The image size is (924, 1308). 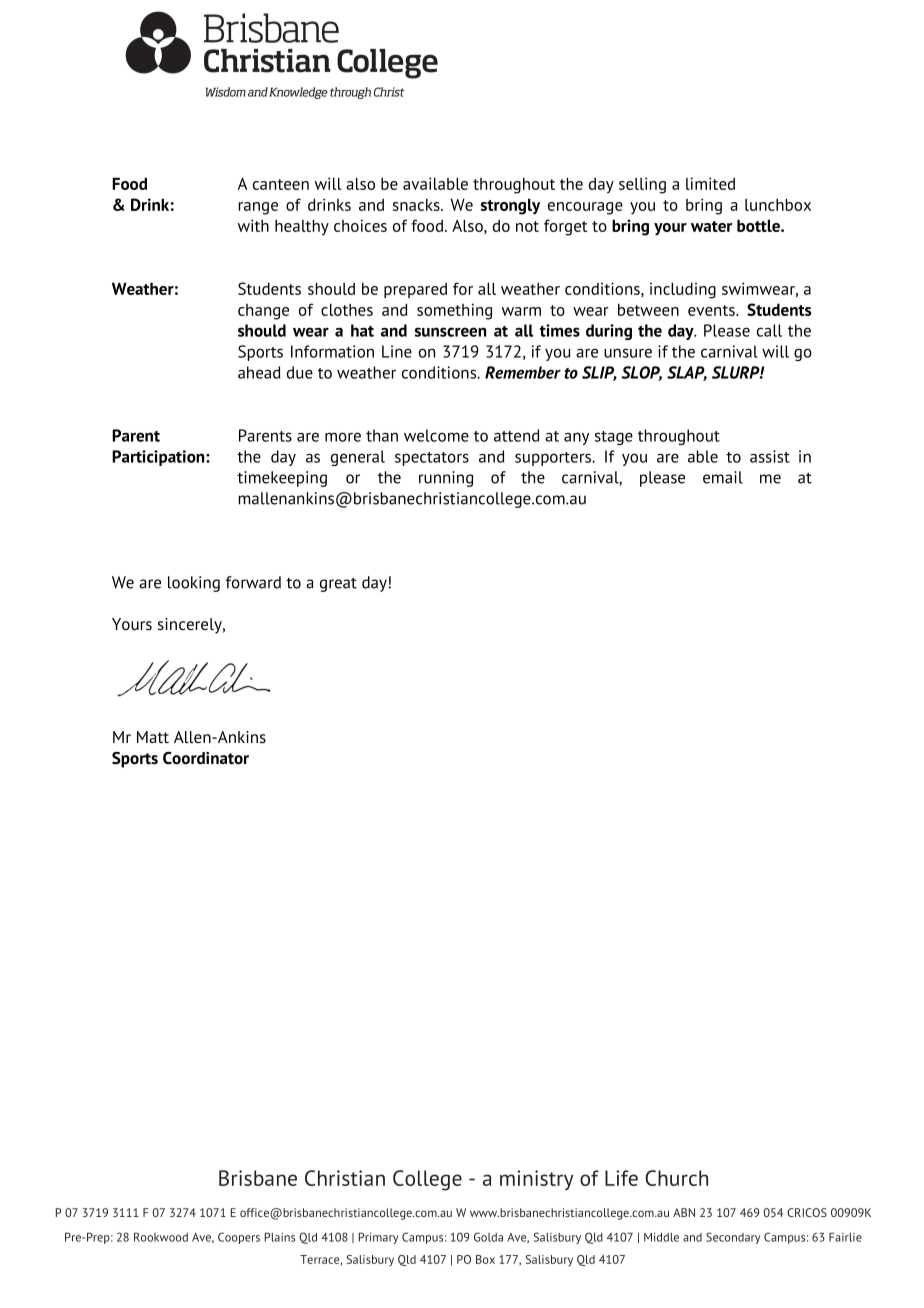 What do you see at coordinates (510, 206) in the page?
I see `strongly` at bounding box center [510, 206].
